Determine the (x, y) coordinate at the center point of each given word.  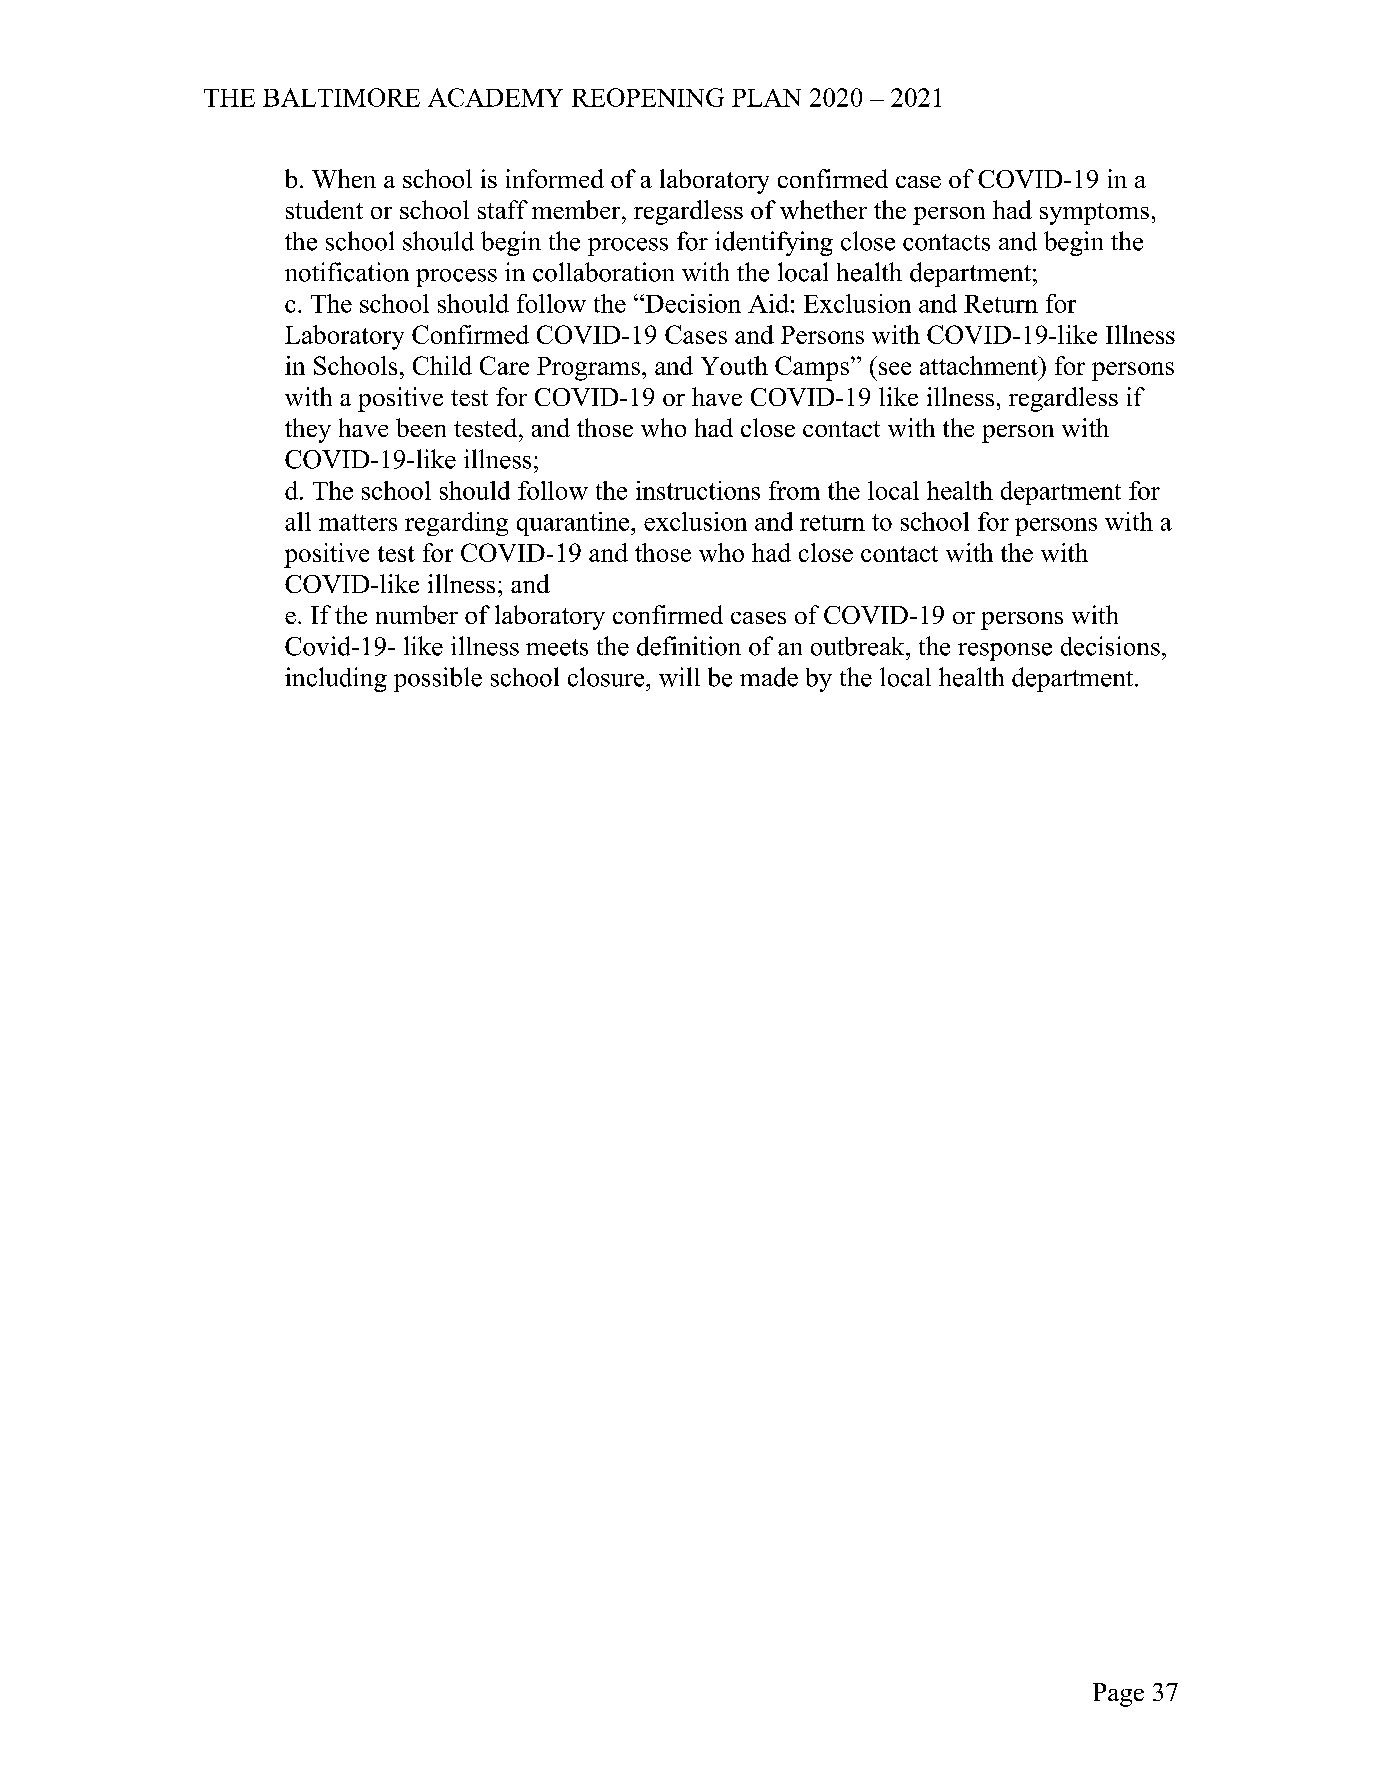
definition (689, 646)
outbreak (859, 646)
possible (438, 679)
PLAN (766, 98)
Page (1118, 1695)
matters (358, 522)
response (1005, 652)
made (769, 677)
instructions (698, 490)
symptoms (1094, 214)
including (336, 679)
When (344, 178)
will (679, 677)
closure (607, 677)
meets (557, 647)
